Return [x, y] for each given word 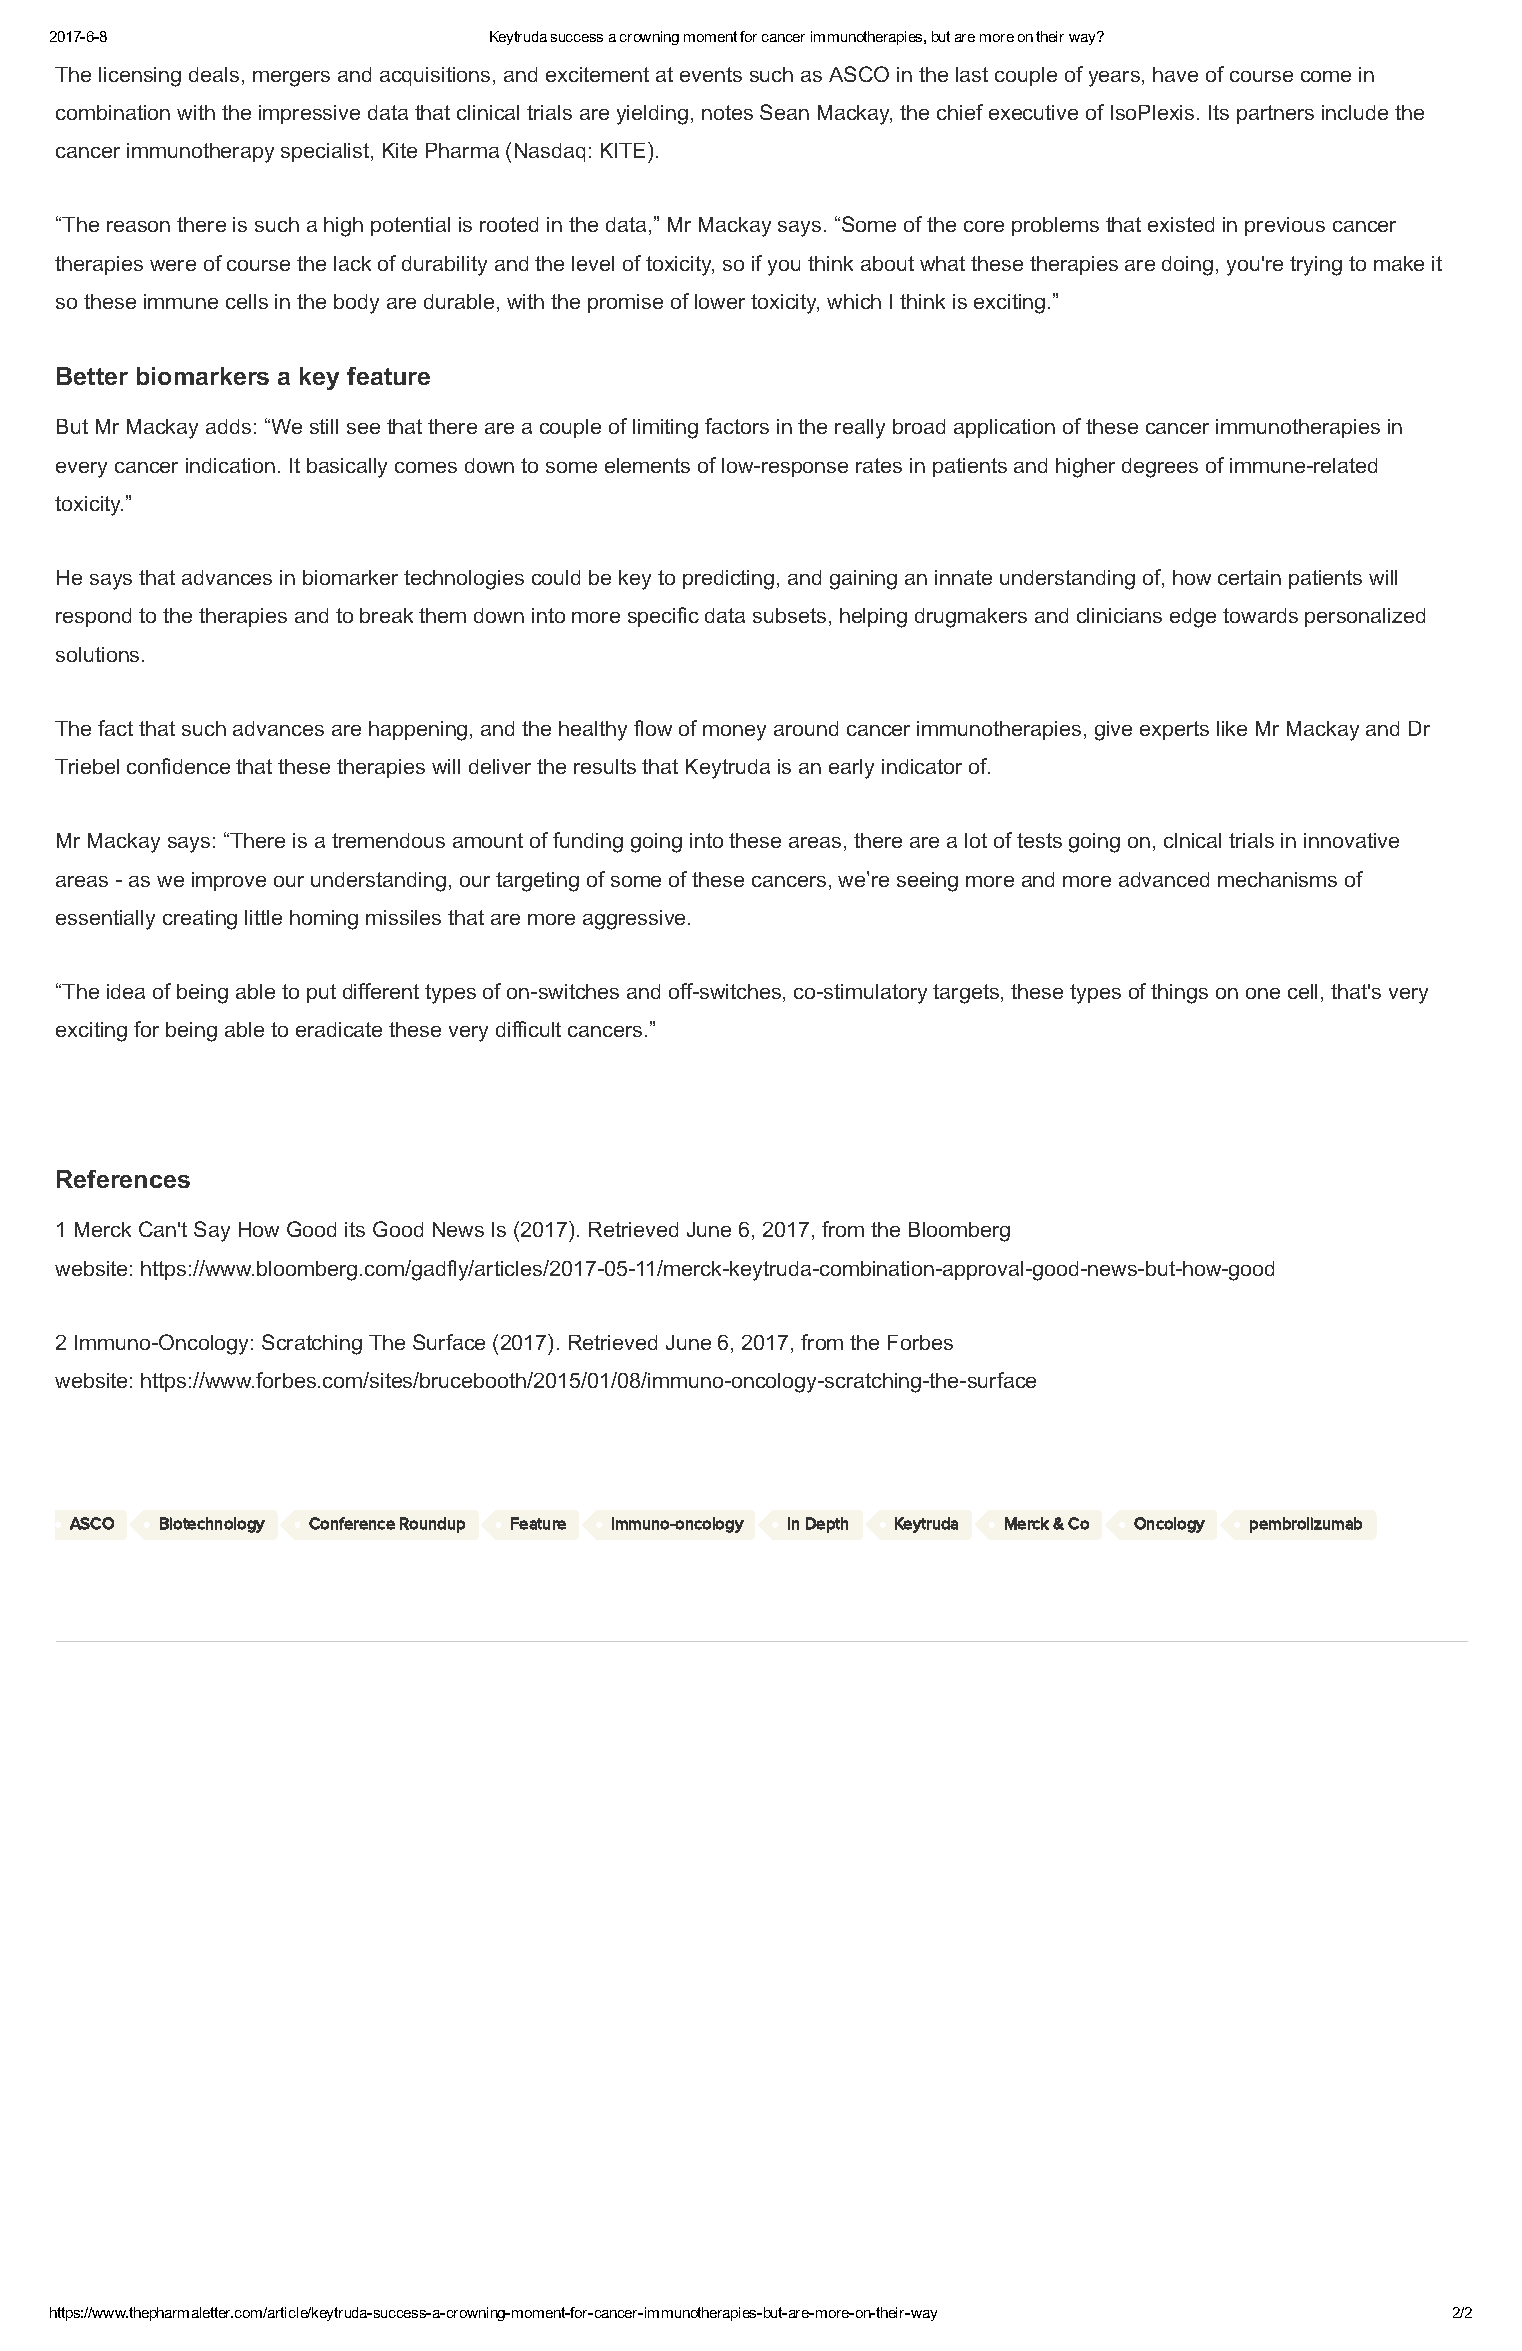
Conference [352, 1523]
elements [647, 465]
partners [1275, 114]
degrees [1160, 468]
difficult [528, 1029]
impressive [309, 114]
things [1179, 994]
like [1232, 728]
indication [230, 465]
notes [727, 112]
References [123, 1179]
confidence [178, 766]
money [734, 733]
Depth [827, 1525]
